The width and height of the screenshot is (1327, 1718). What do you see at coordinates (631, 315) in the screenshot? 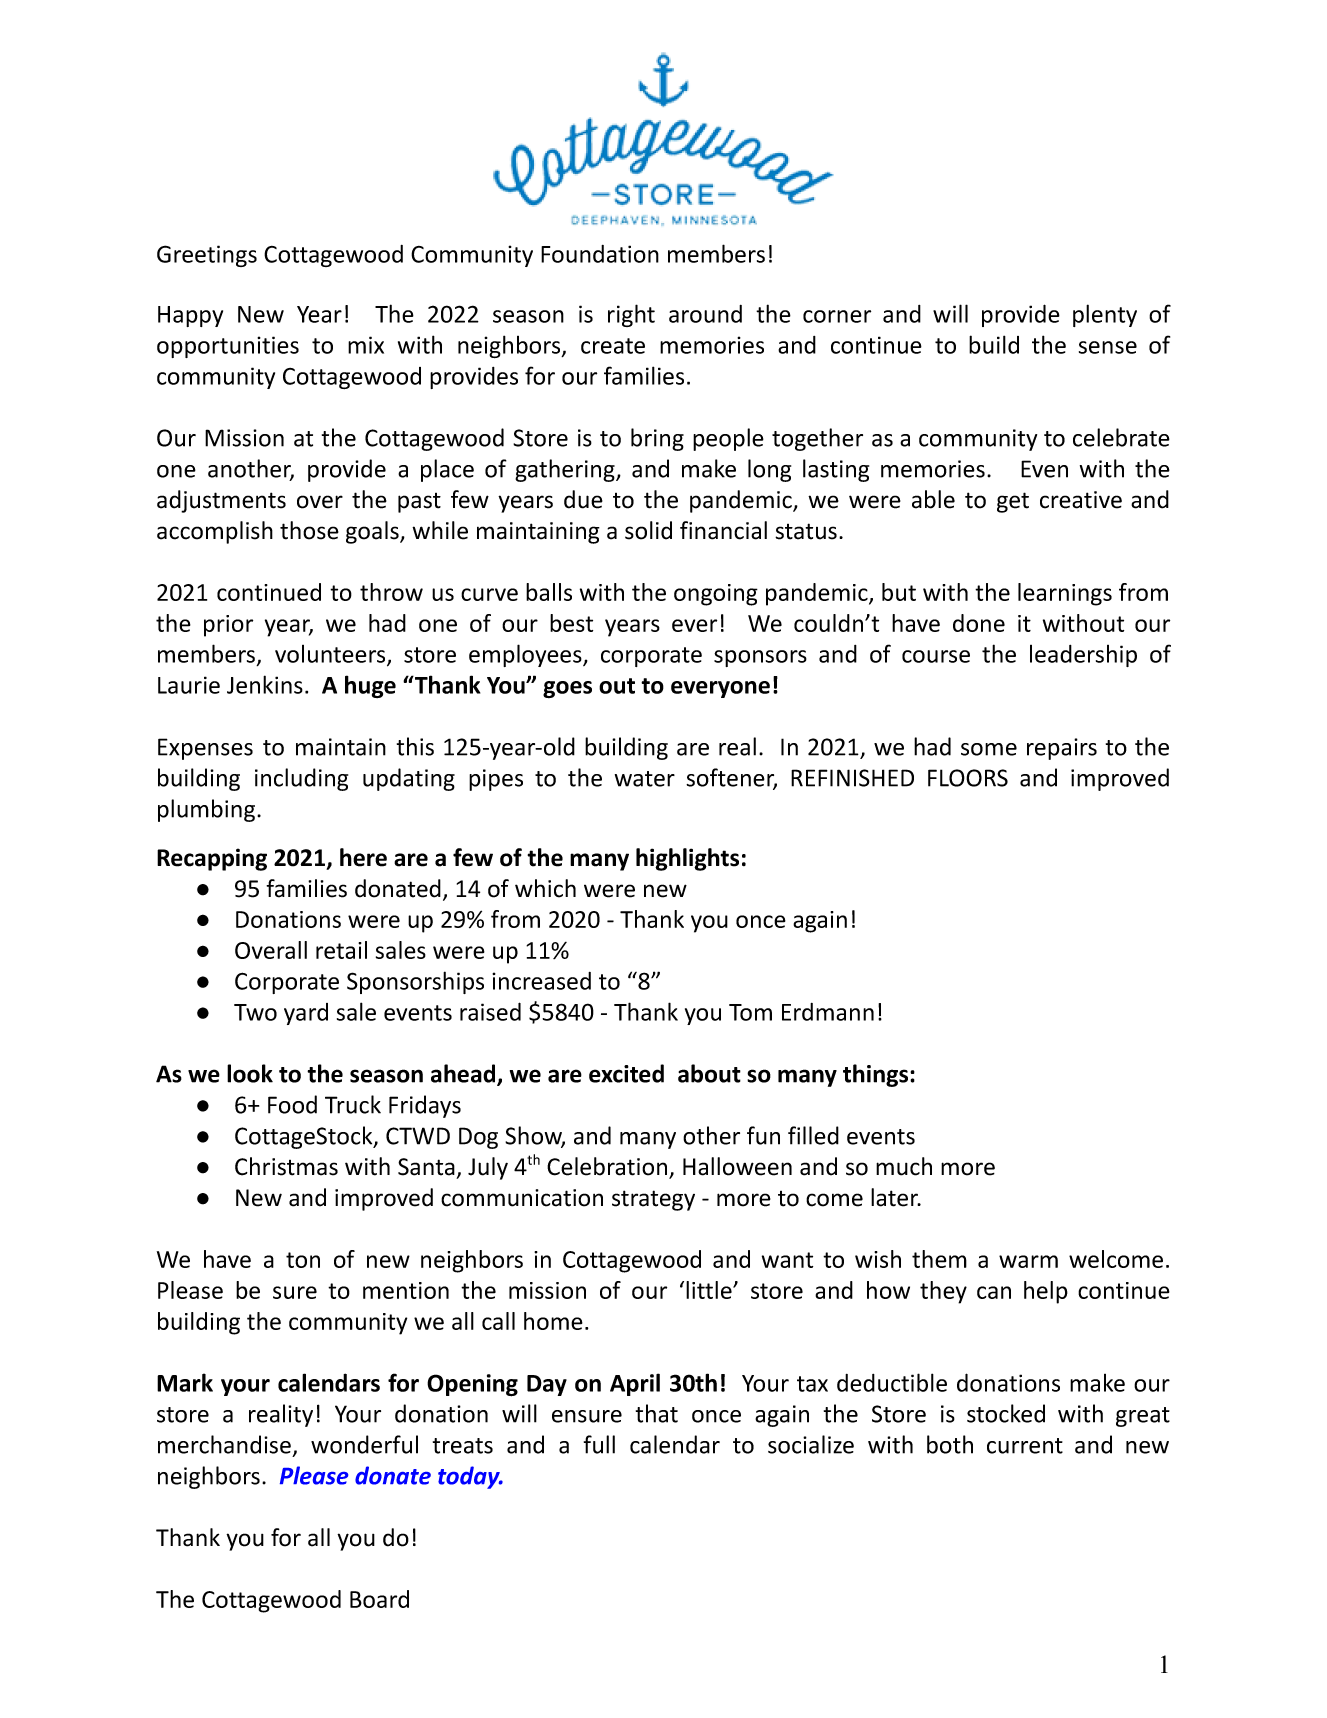
I see `right` at bounding box center [631, 315].
